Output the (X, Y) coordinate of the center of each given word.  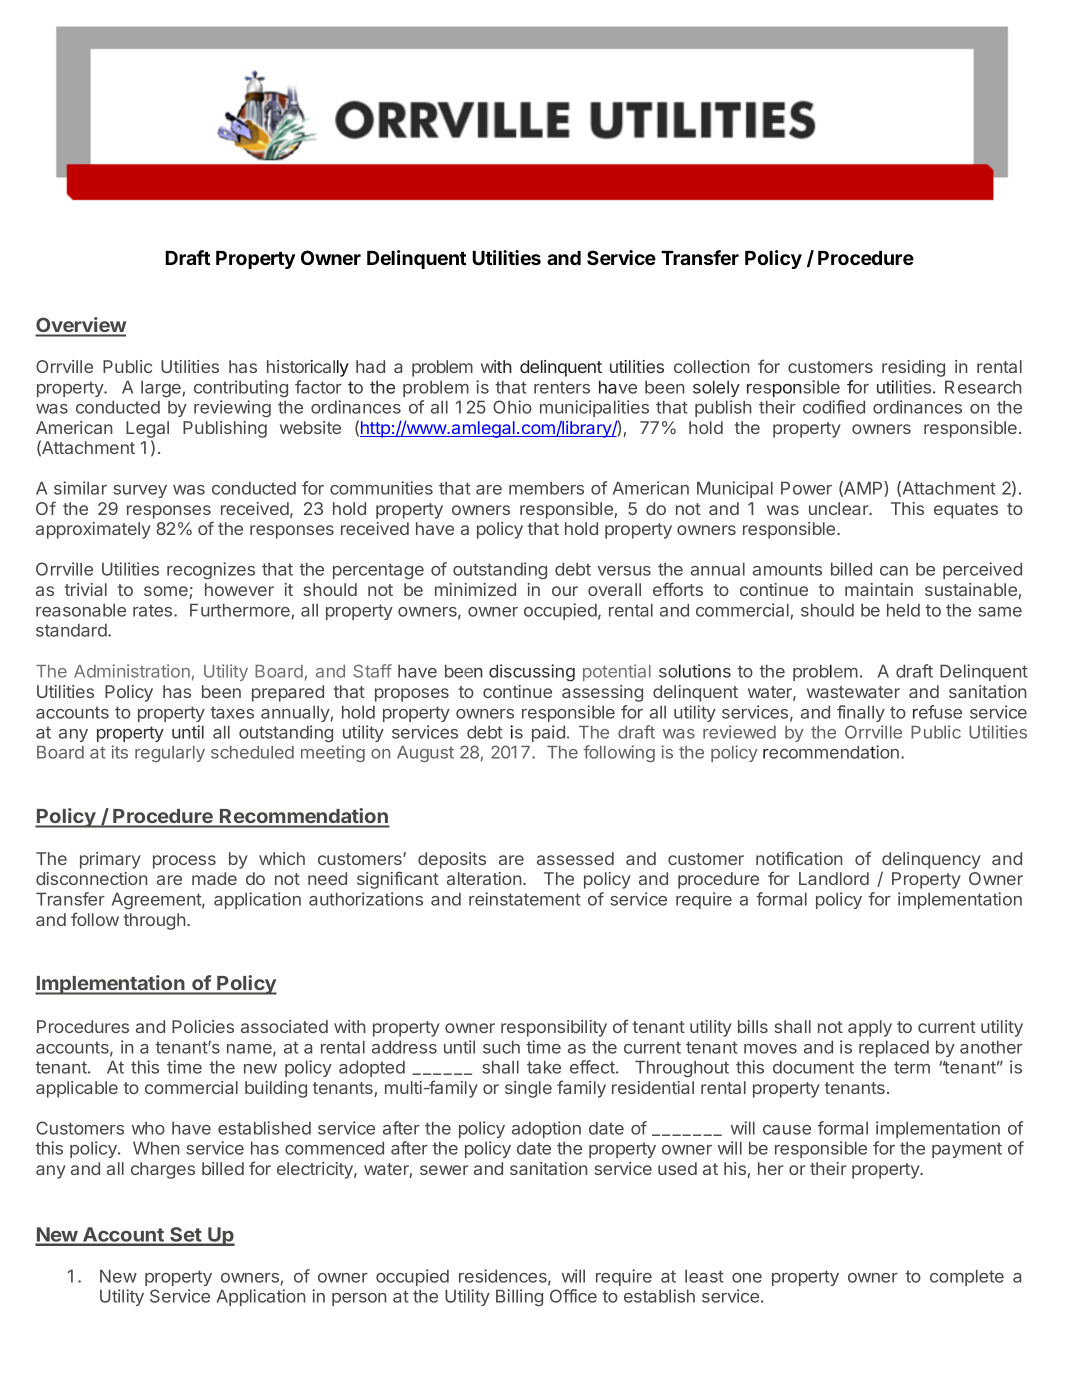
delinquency (931, 860)
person (359, 1299)
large (161, 388)
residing (913, 368)
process (184, 862)
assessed (575, 858)
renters (562, 387)
